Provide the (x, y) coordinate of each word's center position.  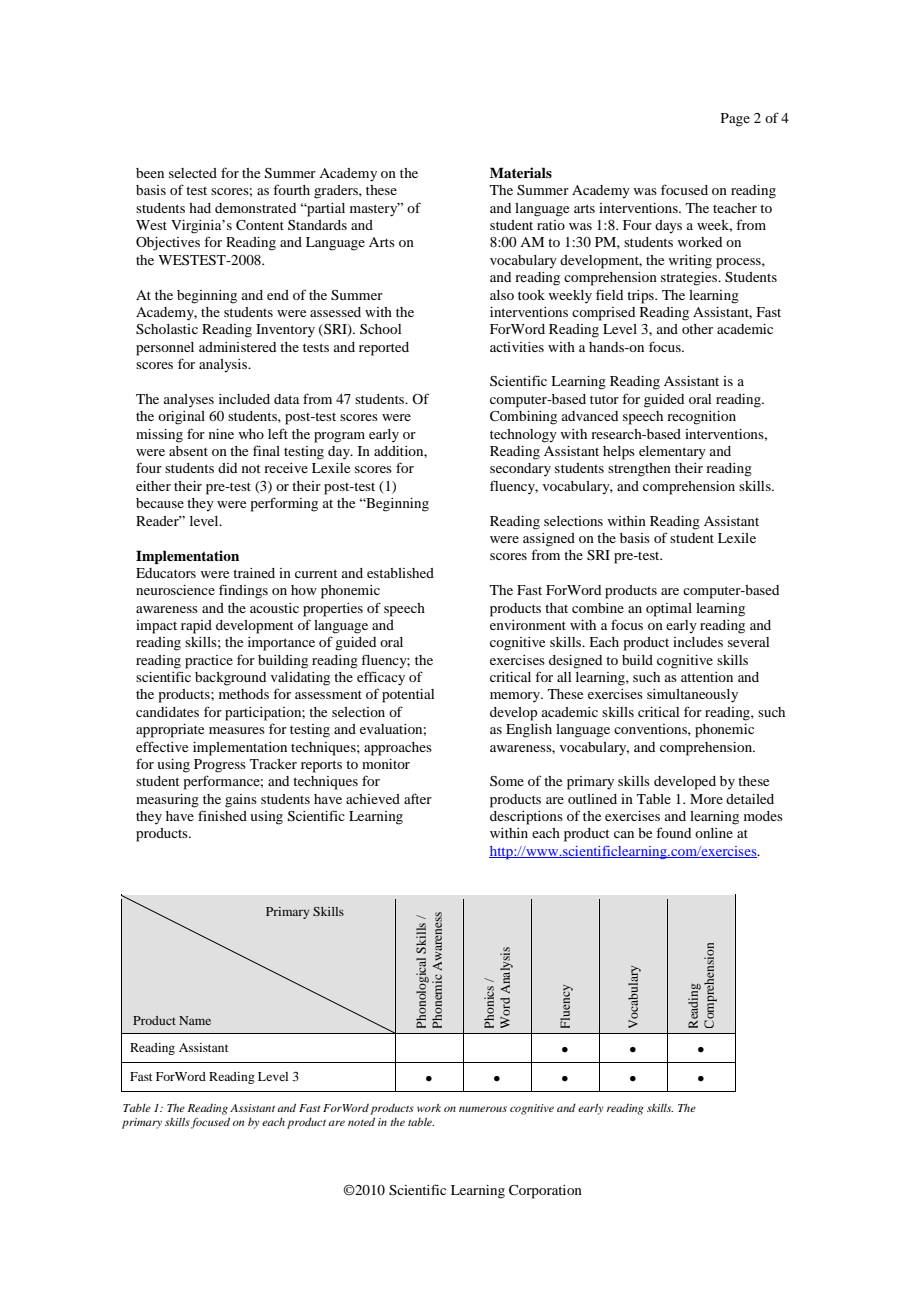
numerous (483, 1109)
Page (735, 120)
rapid (196, 627)
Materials (521, 172)
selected (193, 173)
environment (528, 625)
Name (195, 1020)
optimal (669, 610)
